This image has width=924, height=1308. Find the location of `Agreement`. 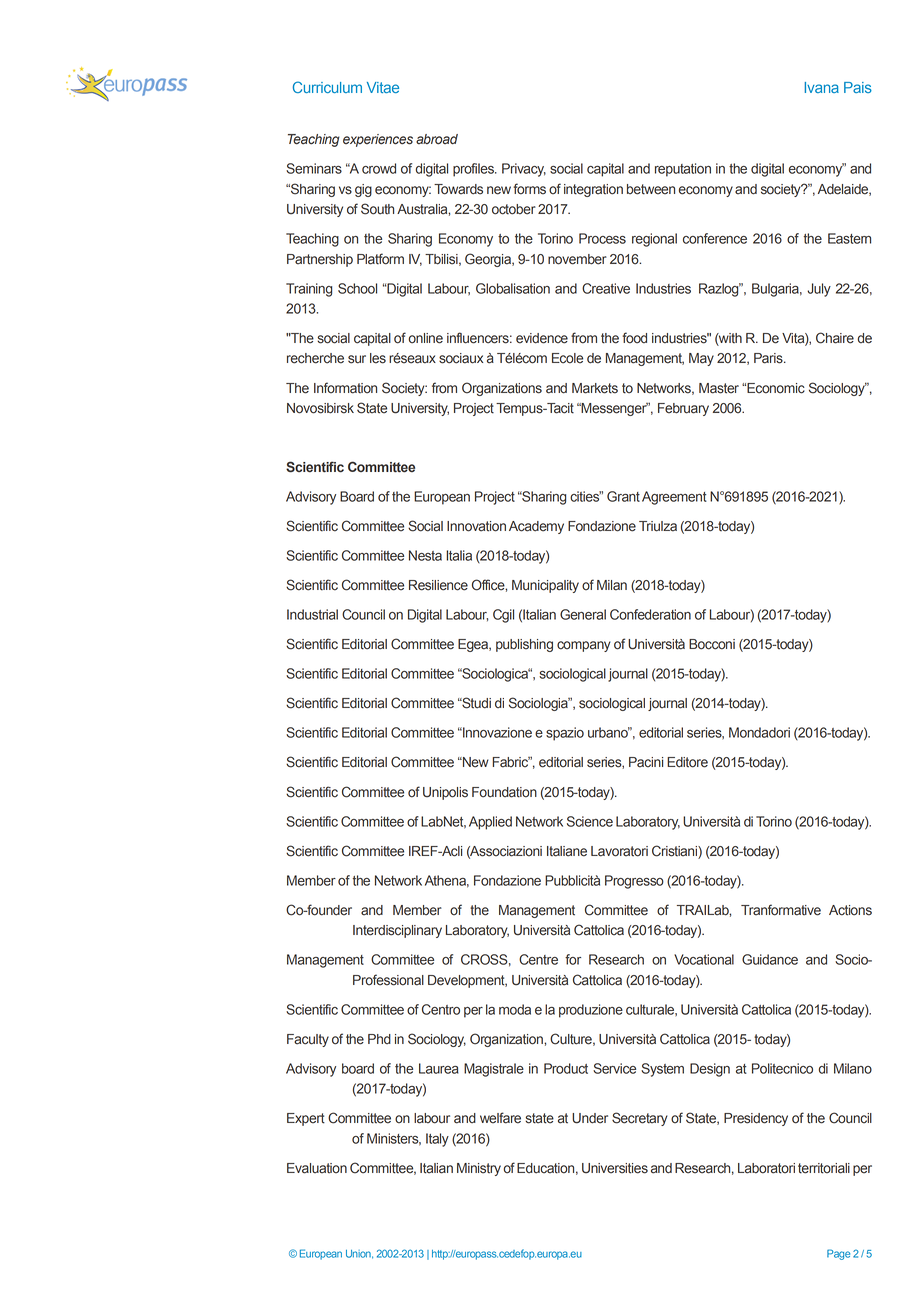

Agreement is located at coordinates (674, 498).
